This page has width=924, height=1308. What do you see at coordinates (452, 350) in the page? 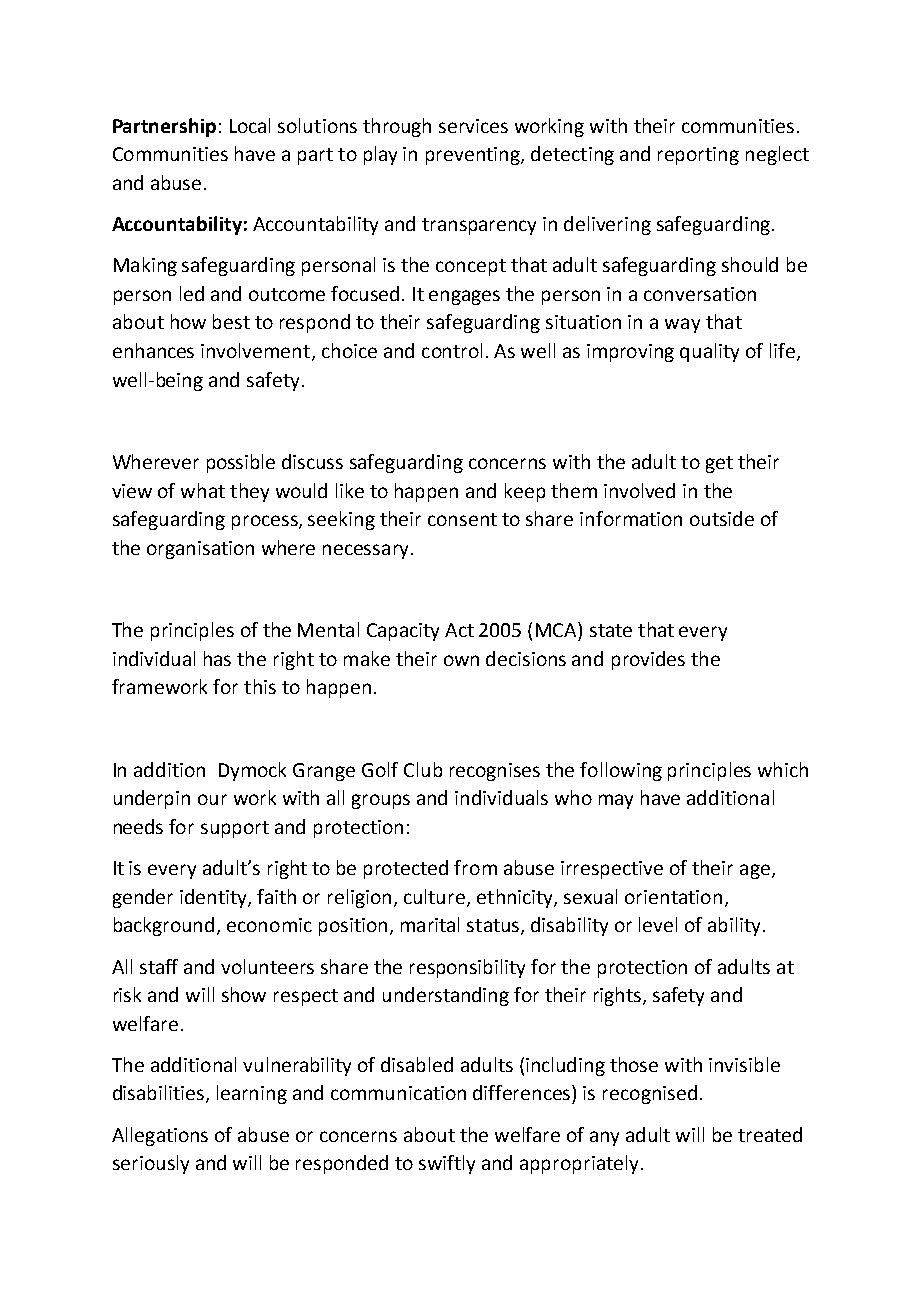
I see `control` at bounding box center [452, 350].
